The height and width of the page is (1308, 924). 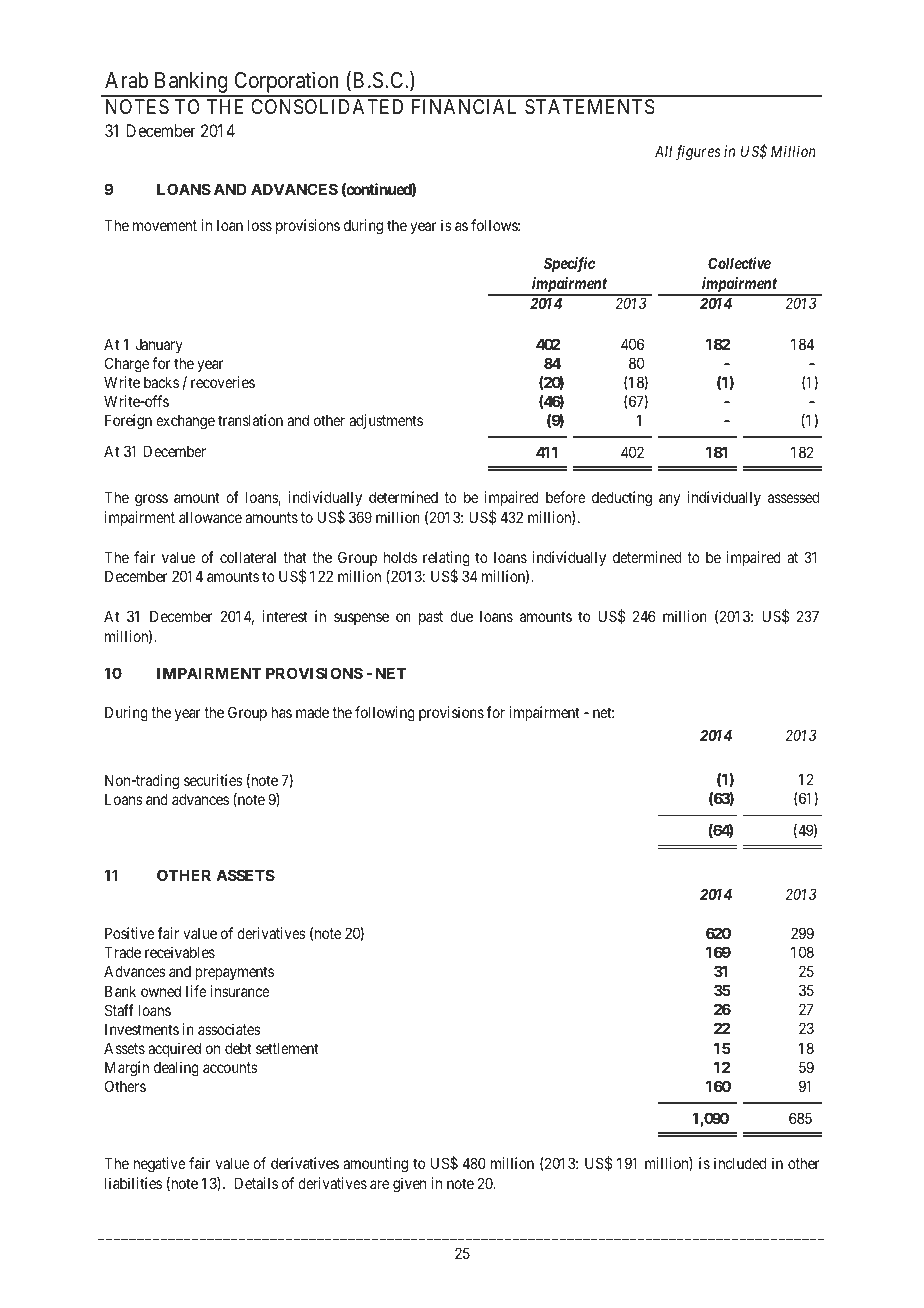 I want to click on figures, so click(x=698, y=153).
